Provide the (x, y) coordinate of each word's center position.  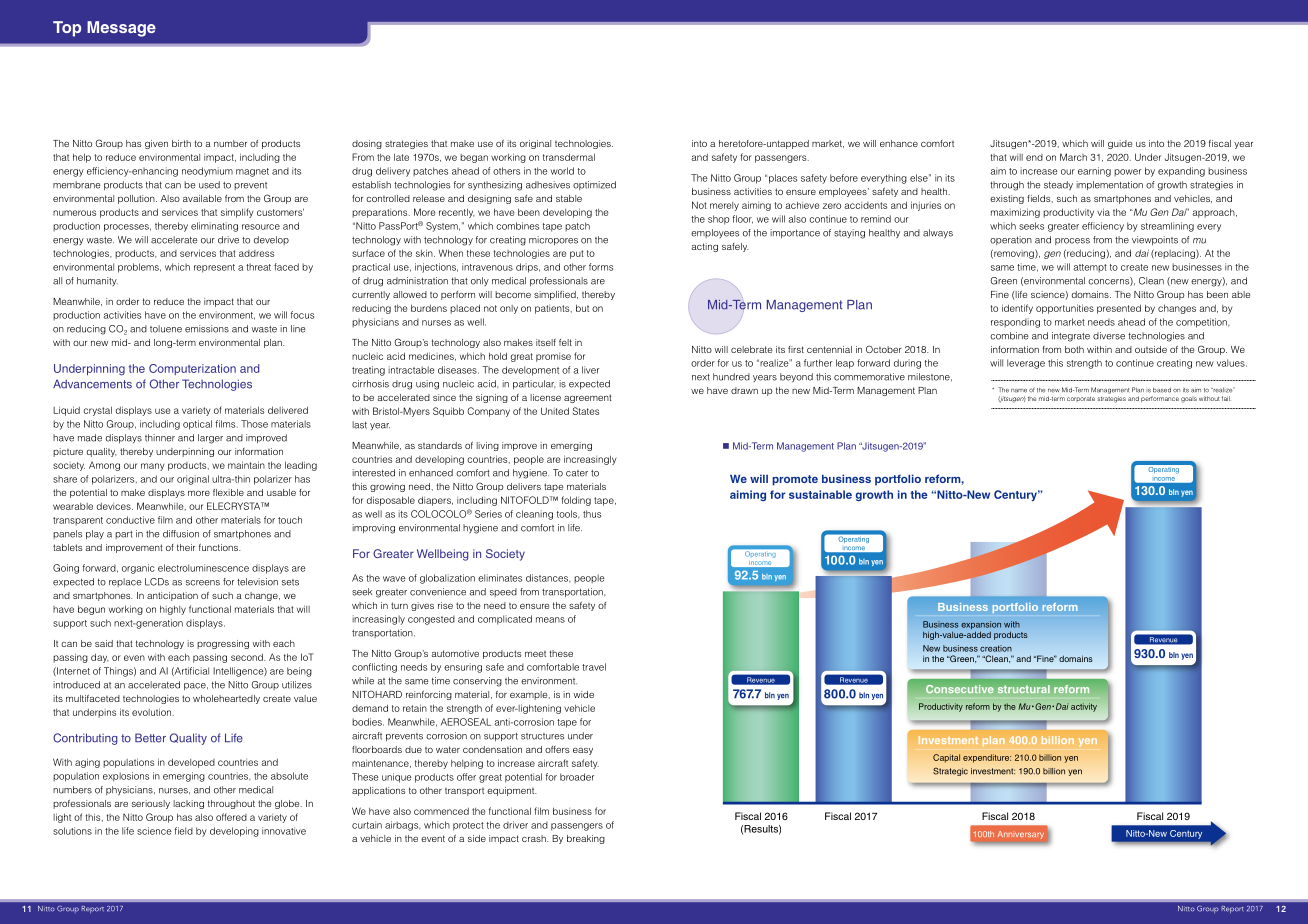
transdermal (569, 157)
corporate (1081, 399)
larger (210, 439)
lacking (188, 804)
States (586, 411)
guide (1120, 144)
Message (121, 29)
